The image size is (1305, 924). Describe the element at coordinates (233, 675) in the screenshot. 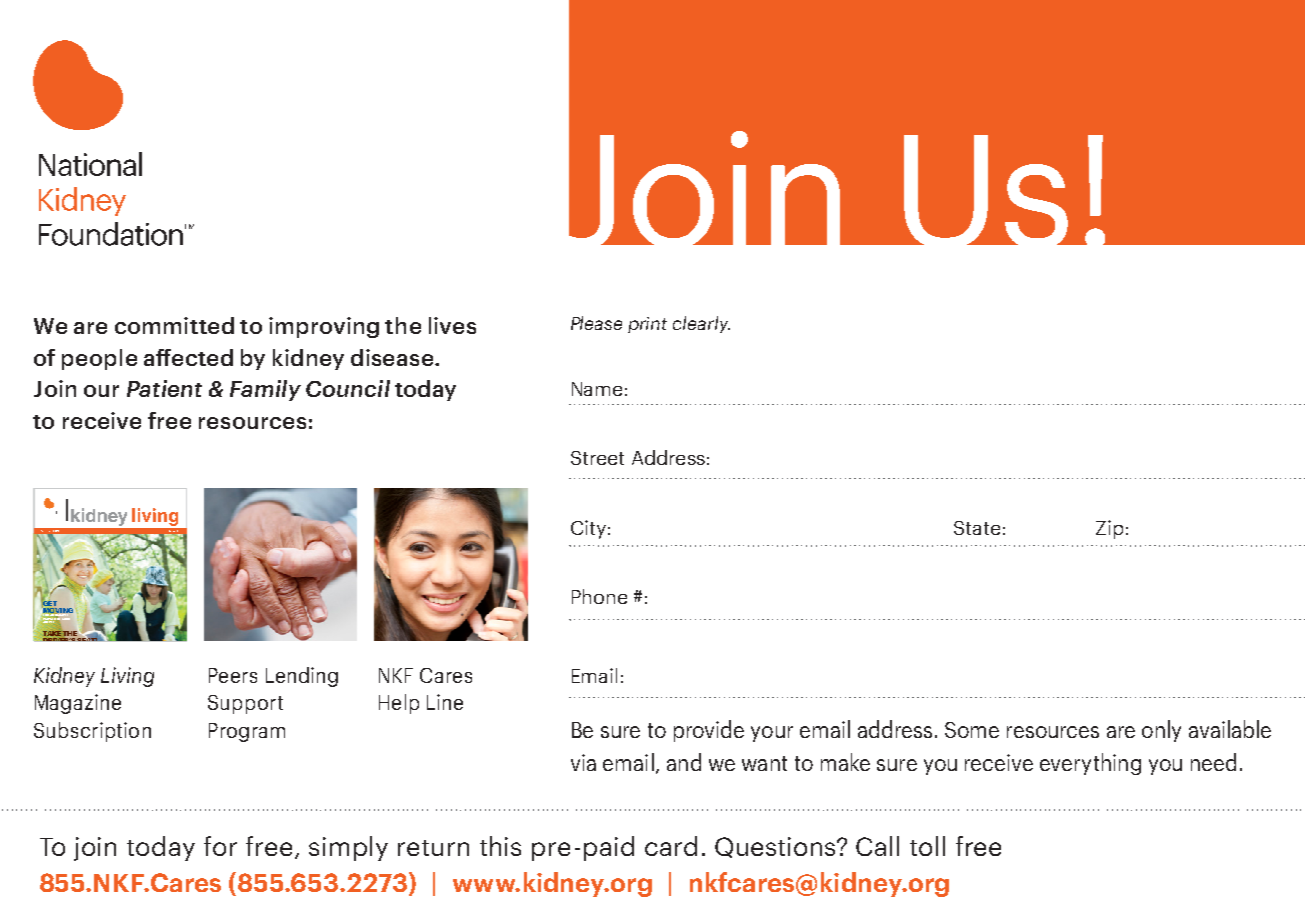

I see `Peers` at that location.
